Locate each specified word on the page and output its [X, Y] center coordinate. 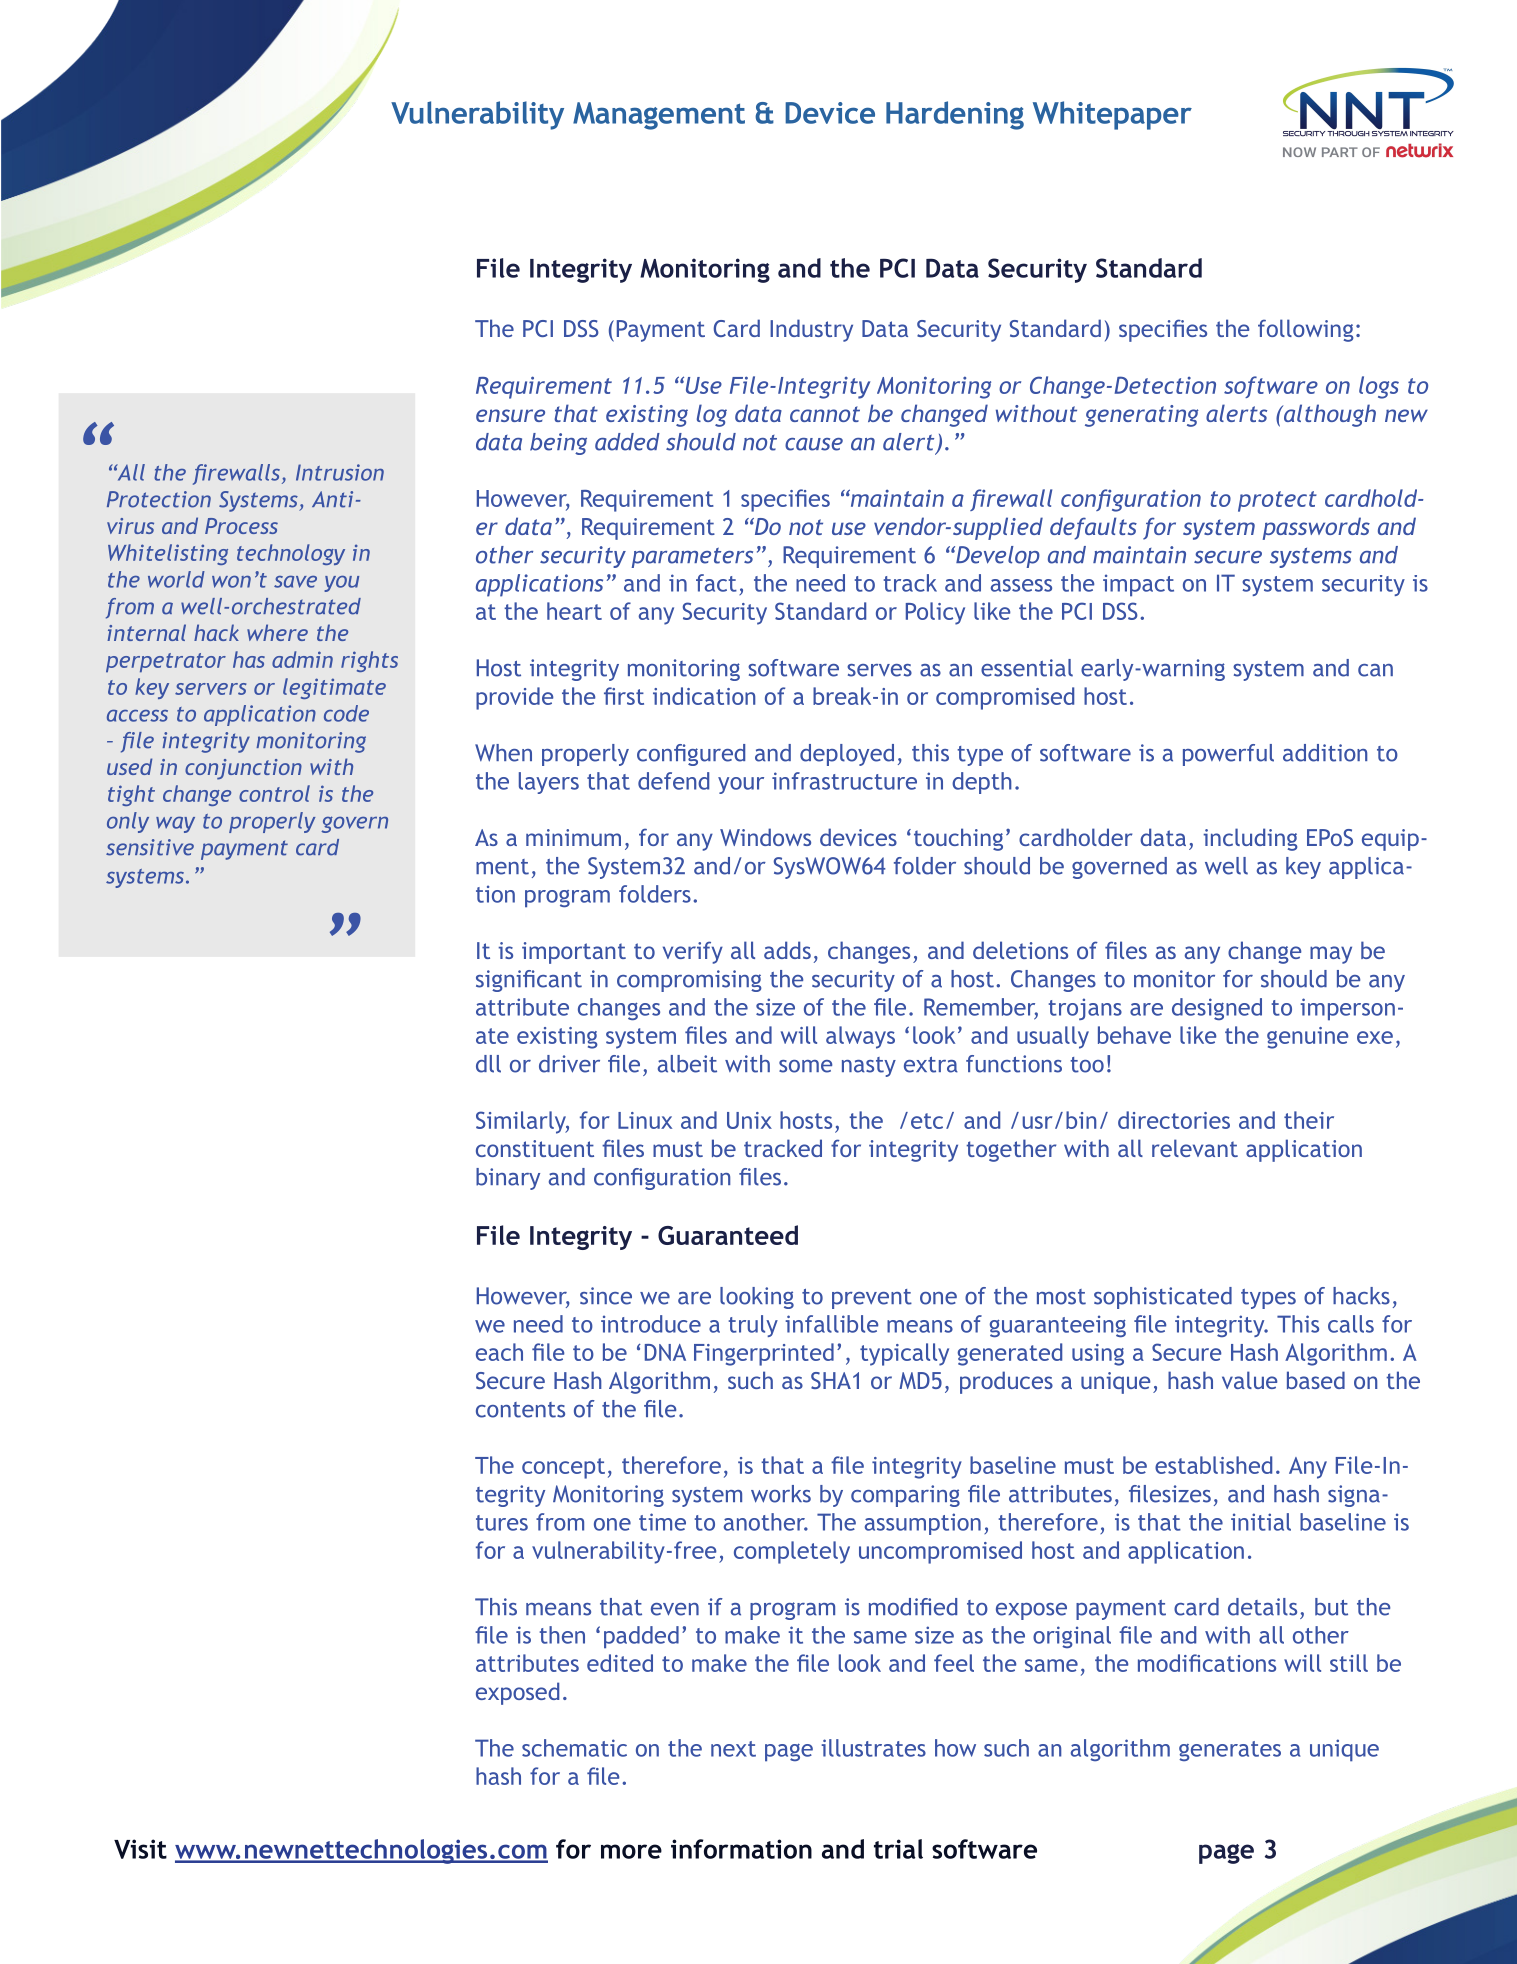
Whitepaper [1112, 115]
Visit [140, 1849]
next [733, 1749]
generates [1230, 1751]
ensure [510, 415]
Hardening [955, 115]
